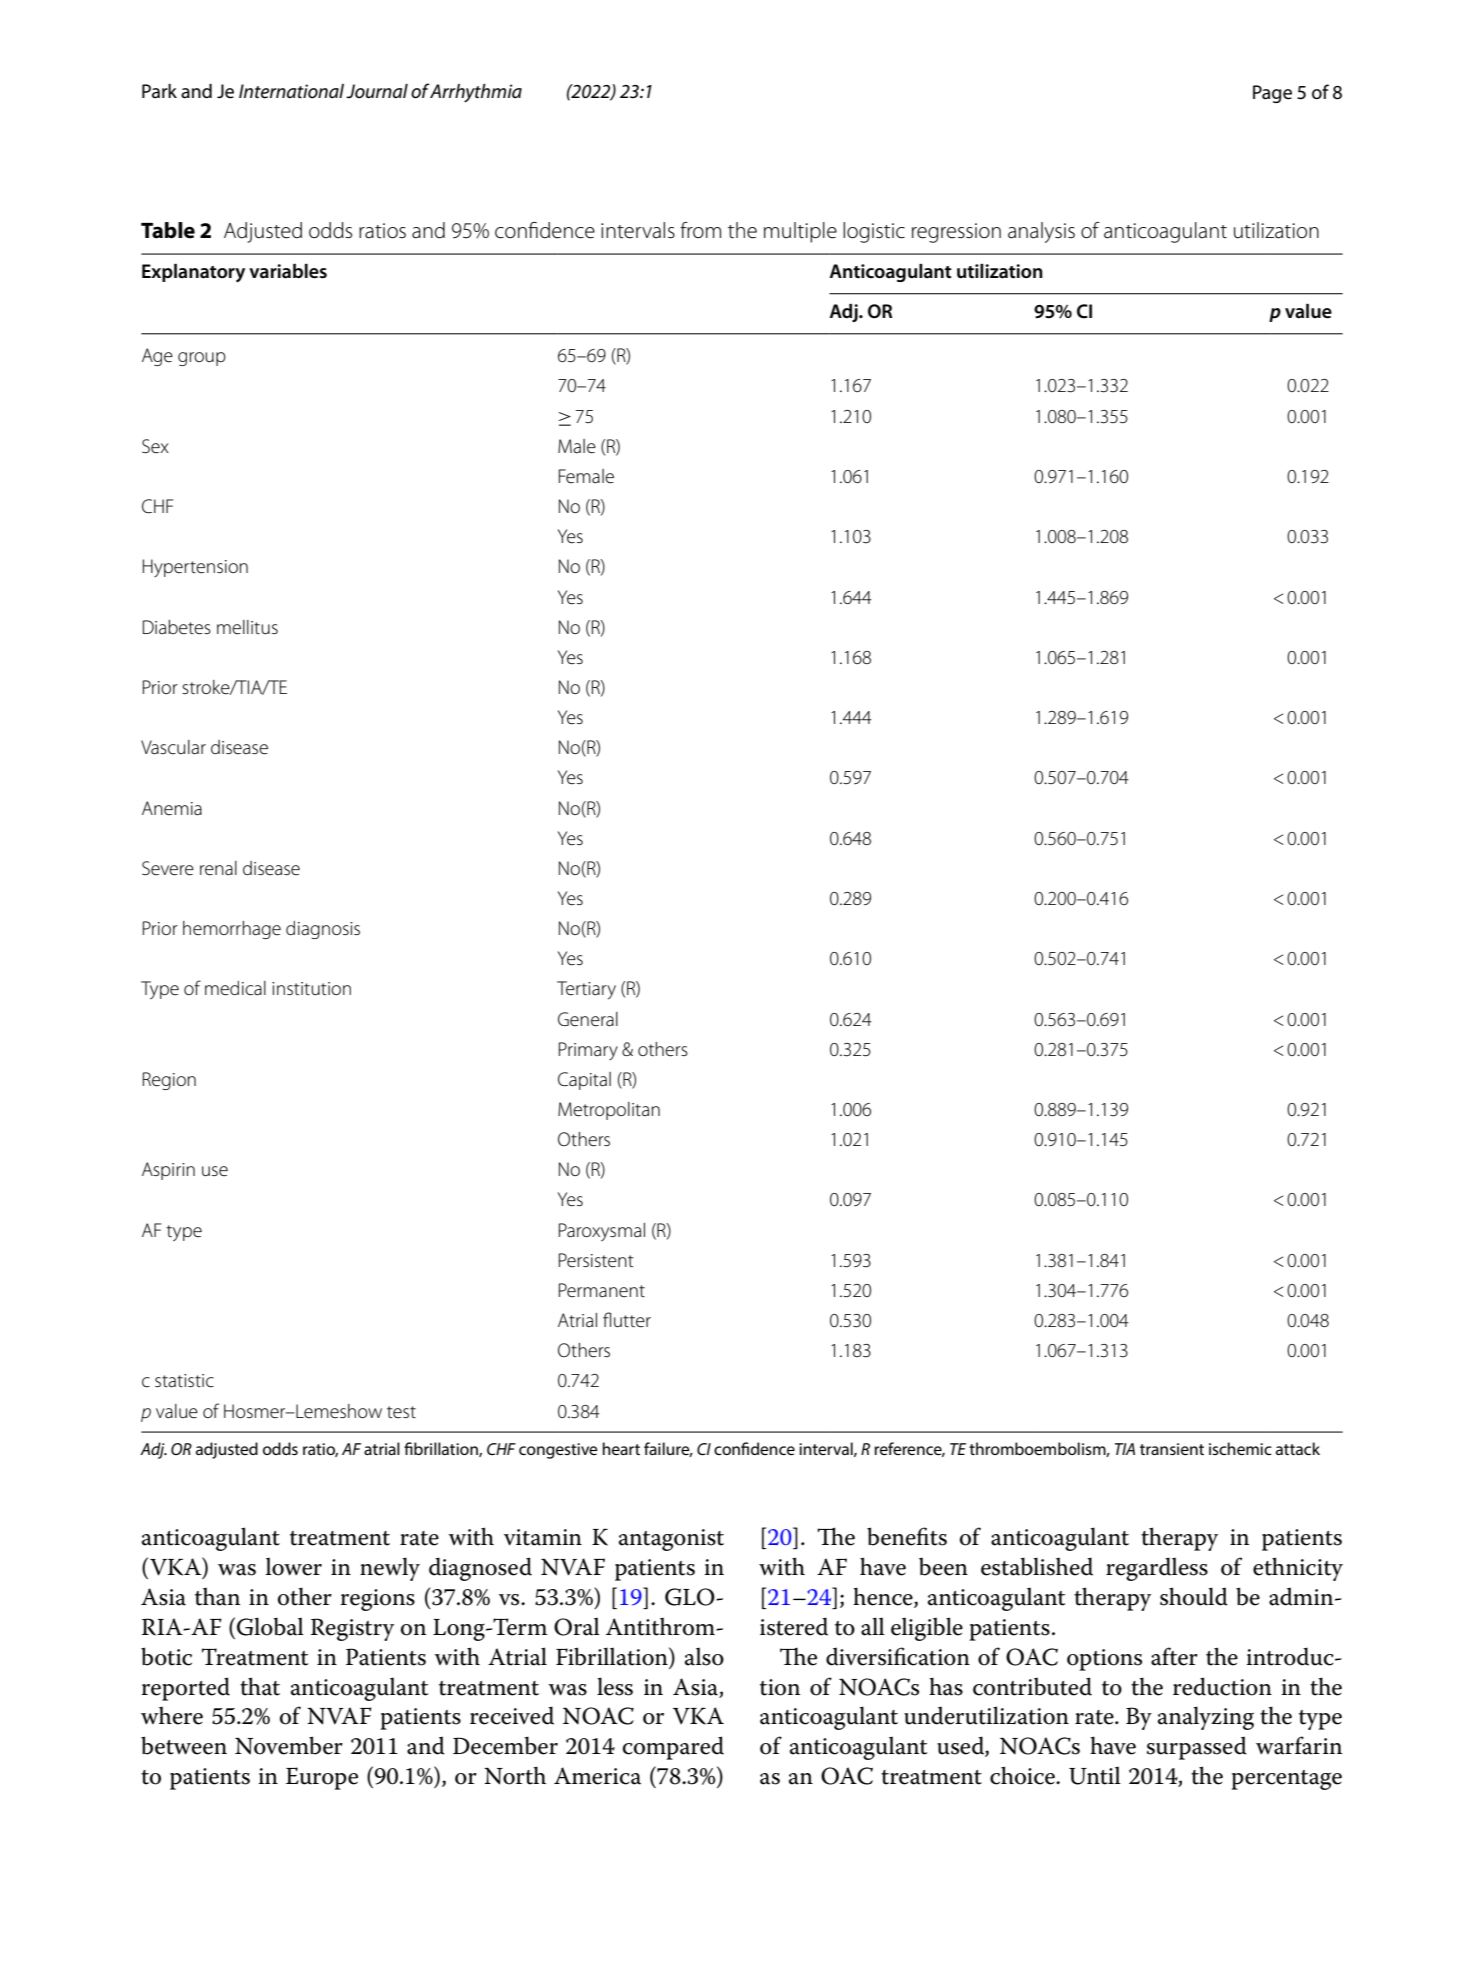  I want to click on from, so click(700, 230).
